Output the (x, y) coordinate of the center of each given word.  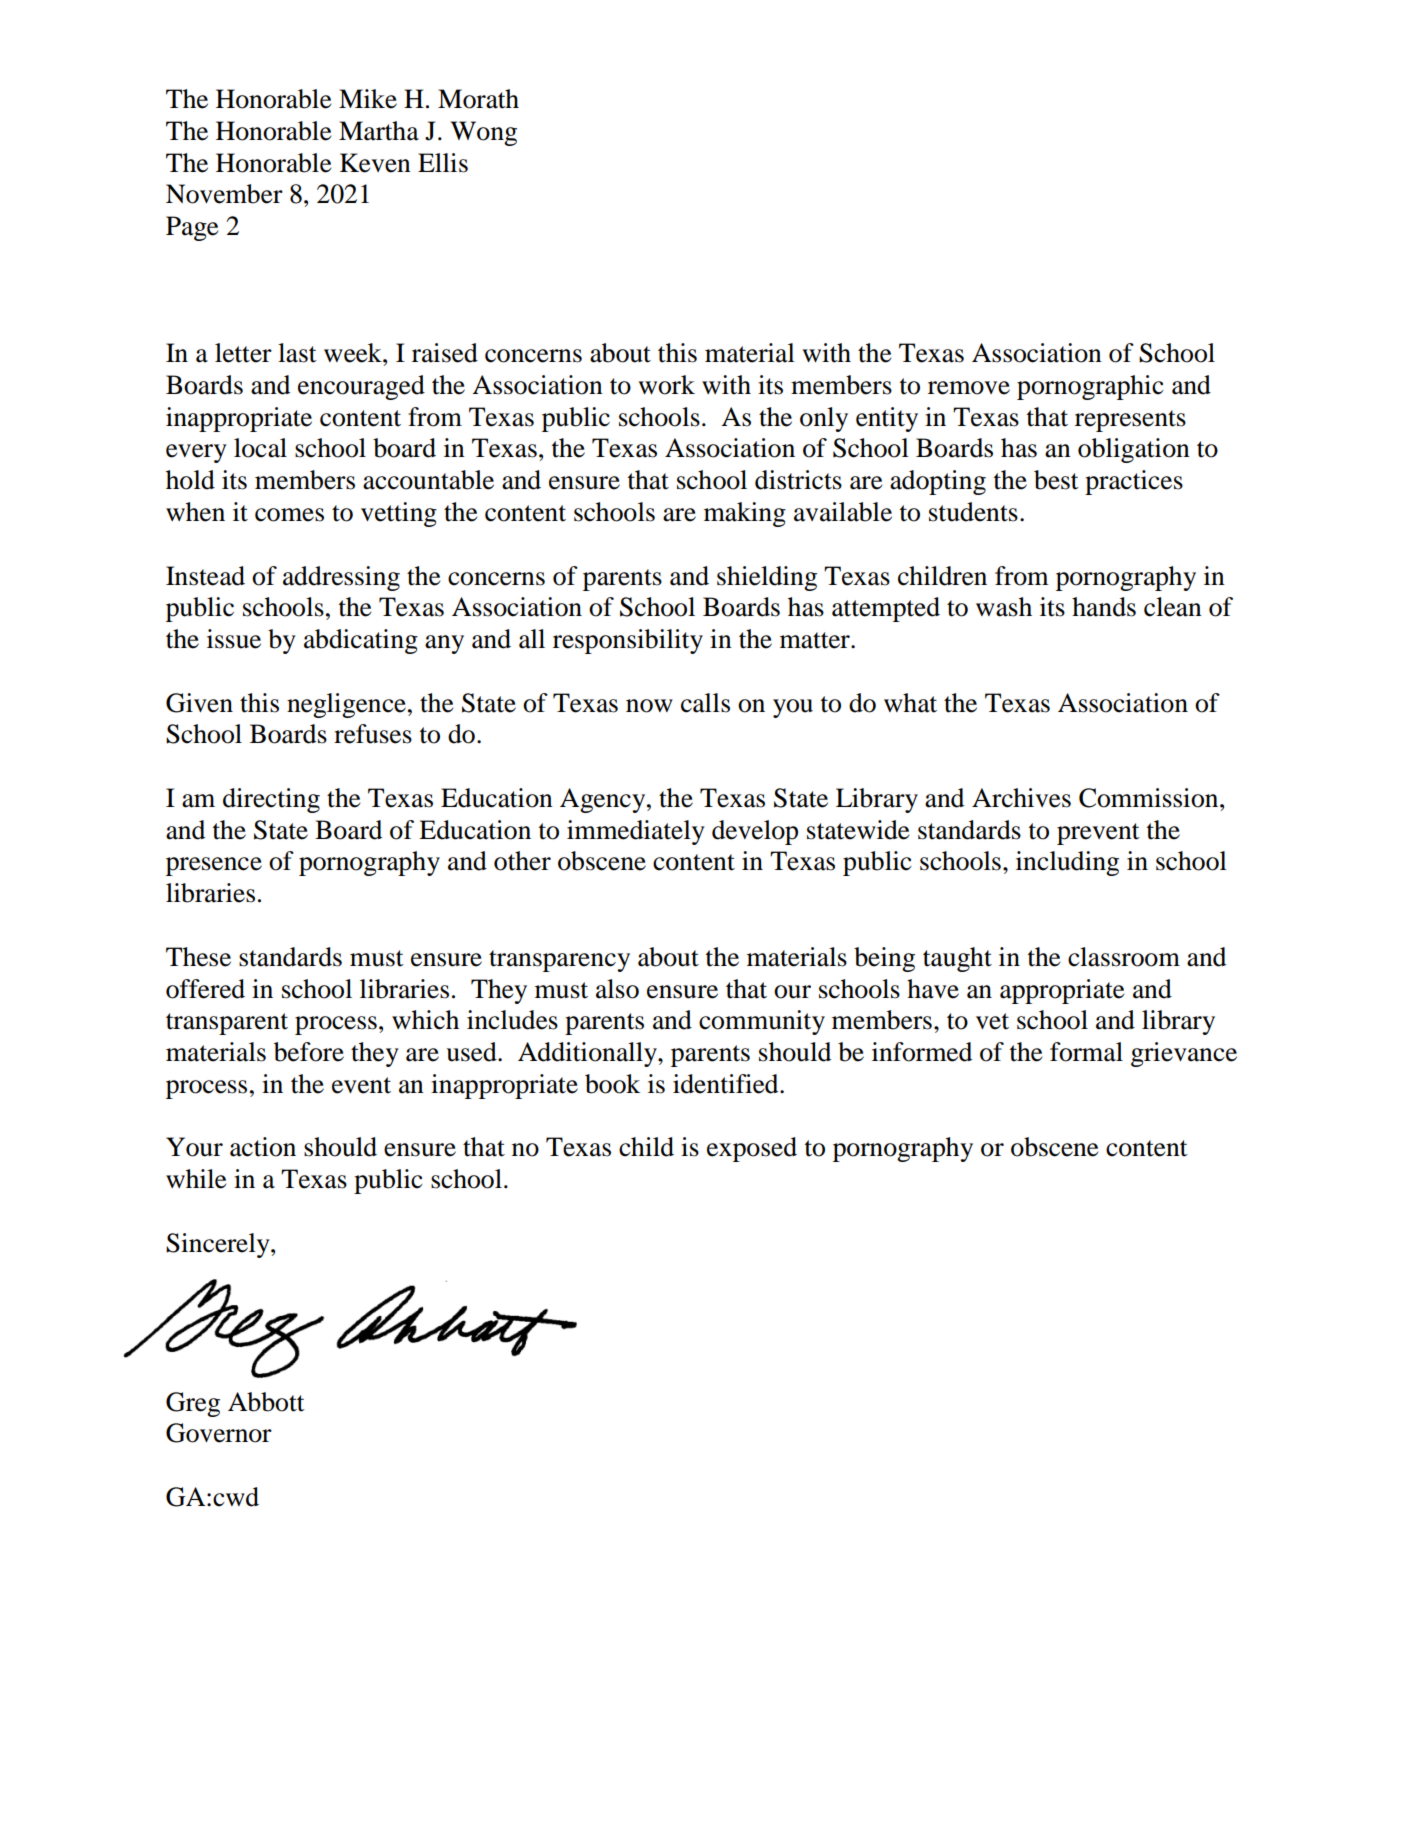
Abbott (266, 1402)
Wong (484, 133)
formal (1086, 1052)
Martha (379, 131)
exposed (752, 1149)
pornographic (1090, 387)
